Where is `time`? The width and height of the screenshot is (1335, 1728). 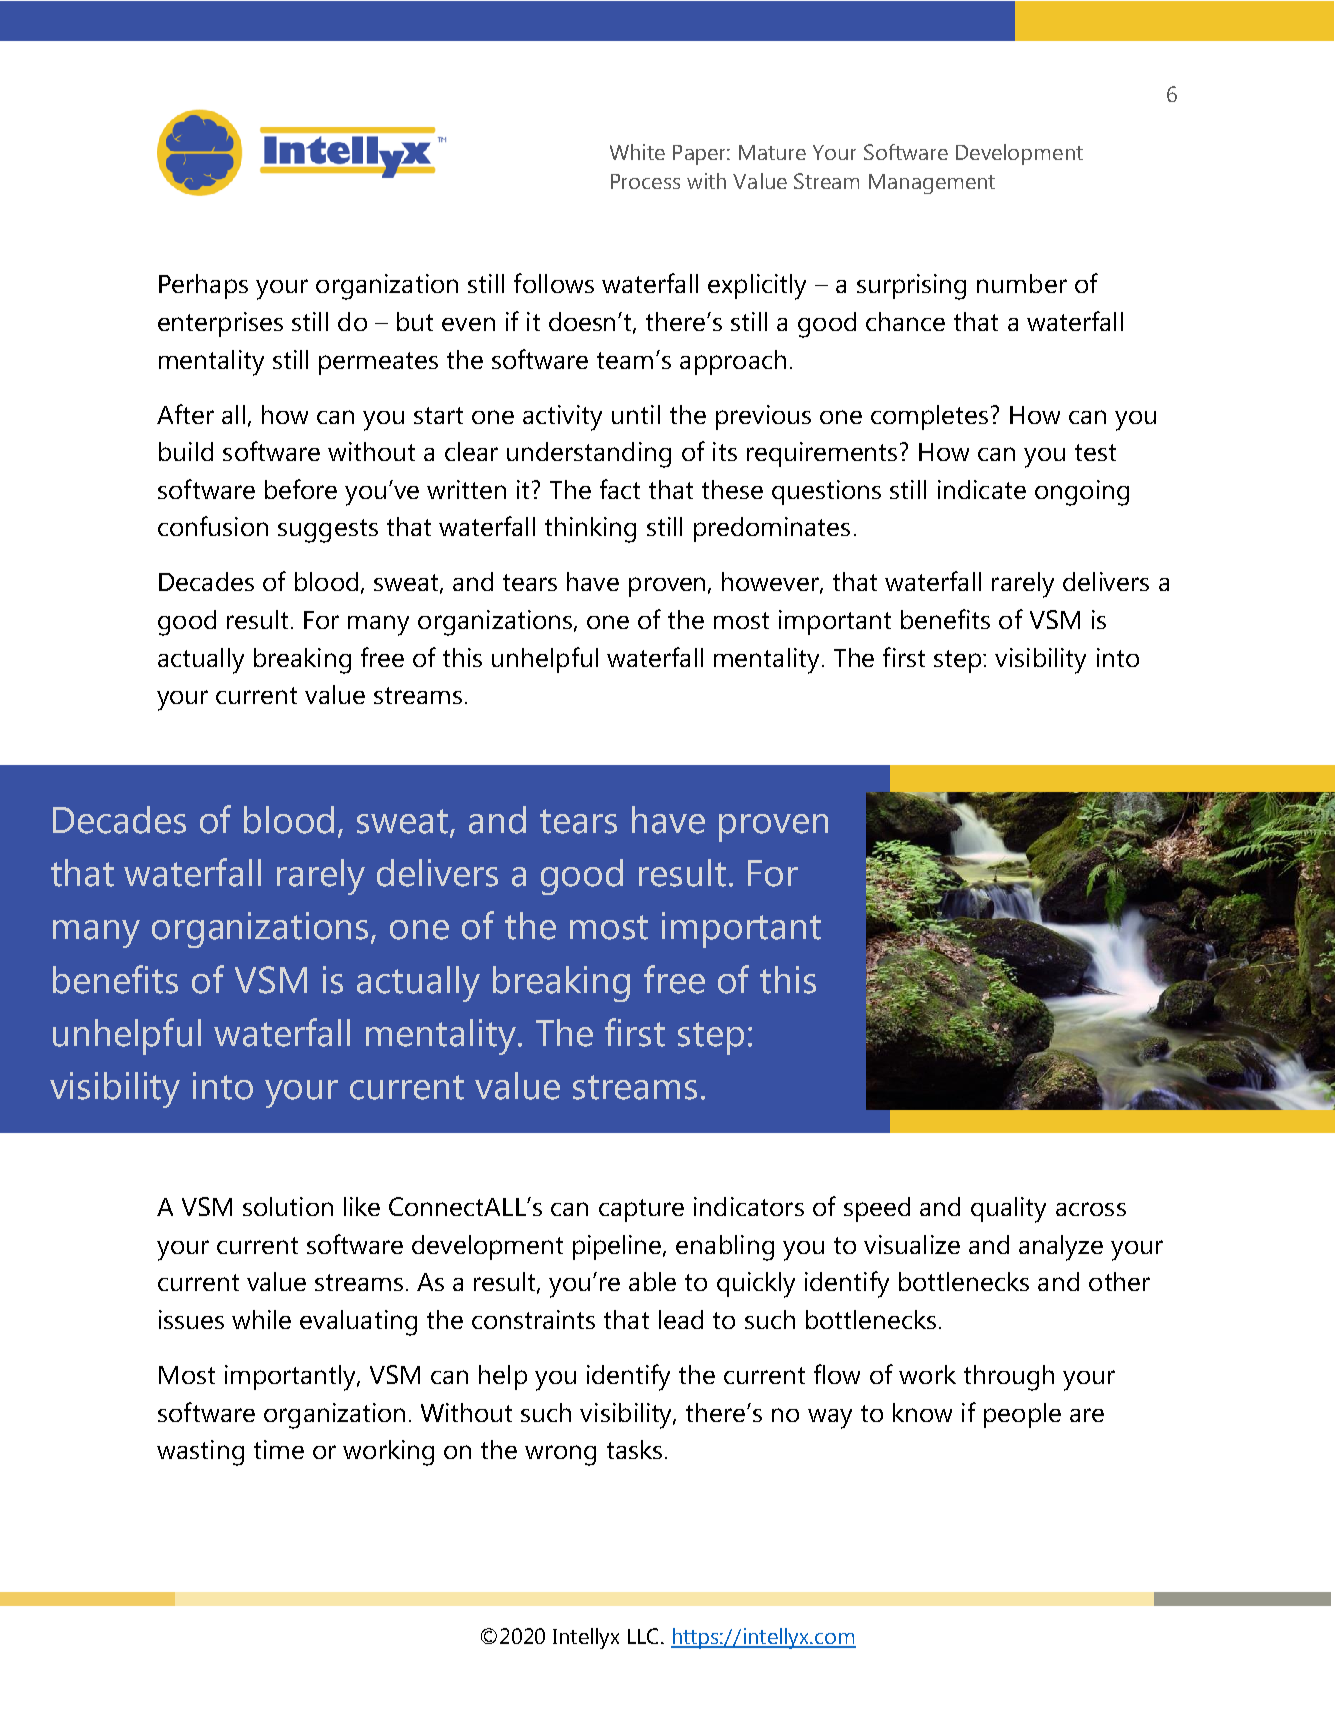
time is located at coordinates (279, 1449).
